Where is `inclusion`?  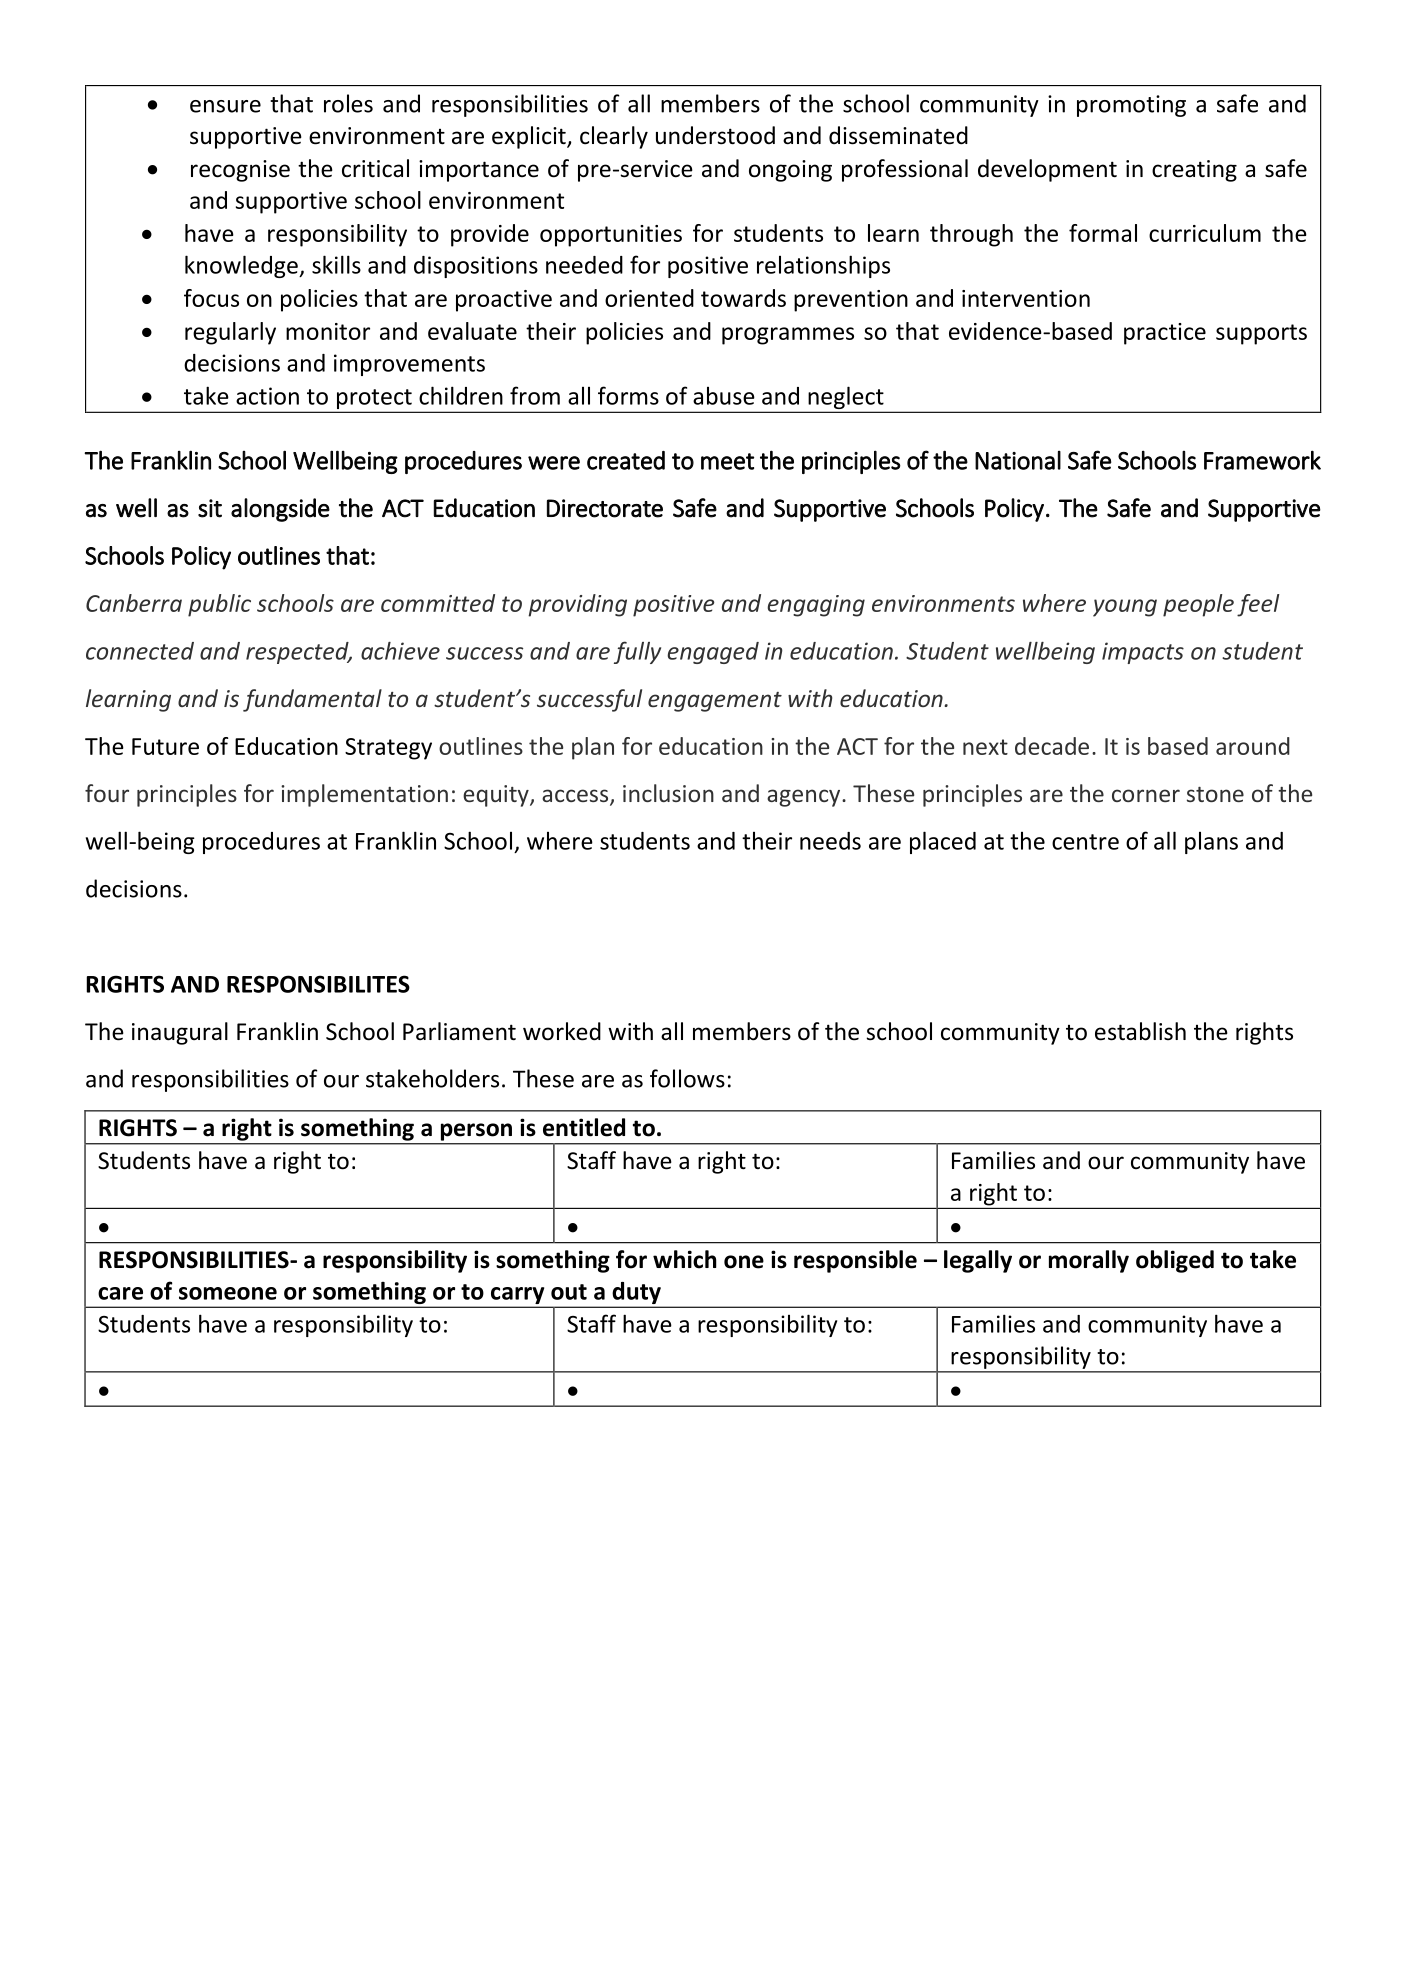 inclusion is located at coordinates (668, 793).
